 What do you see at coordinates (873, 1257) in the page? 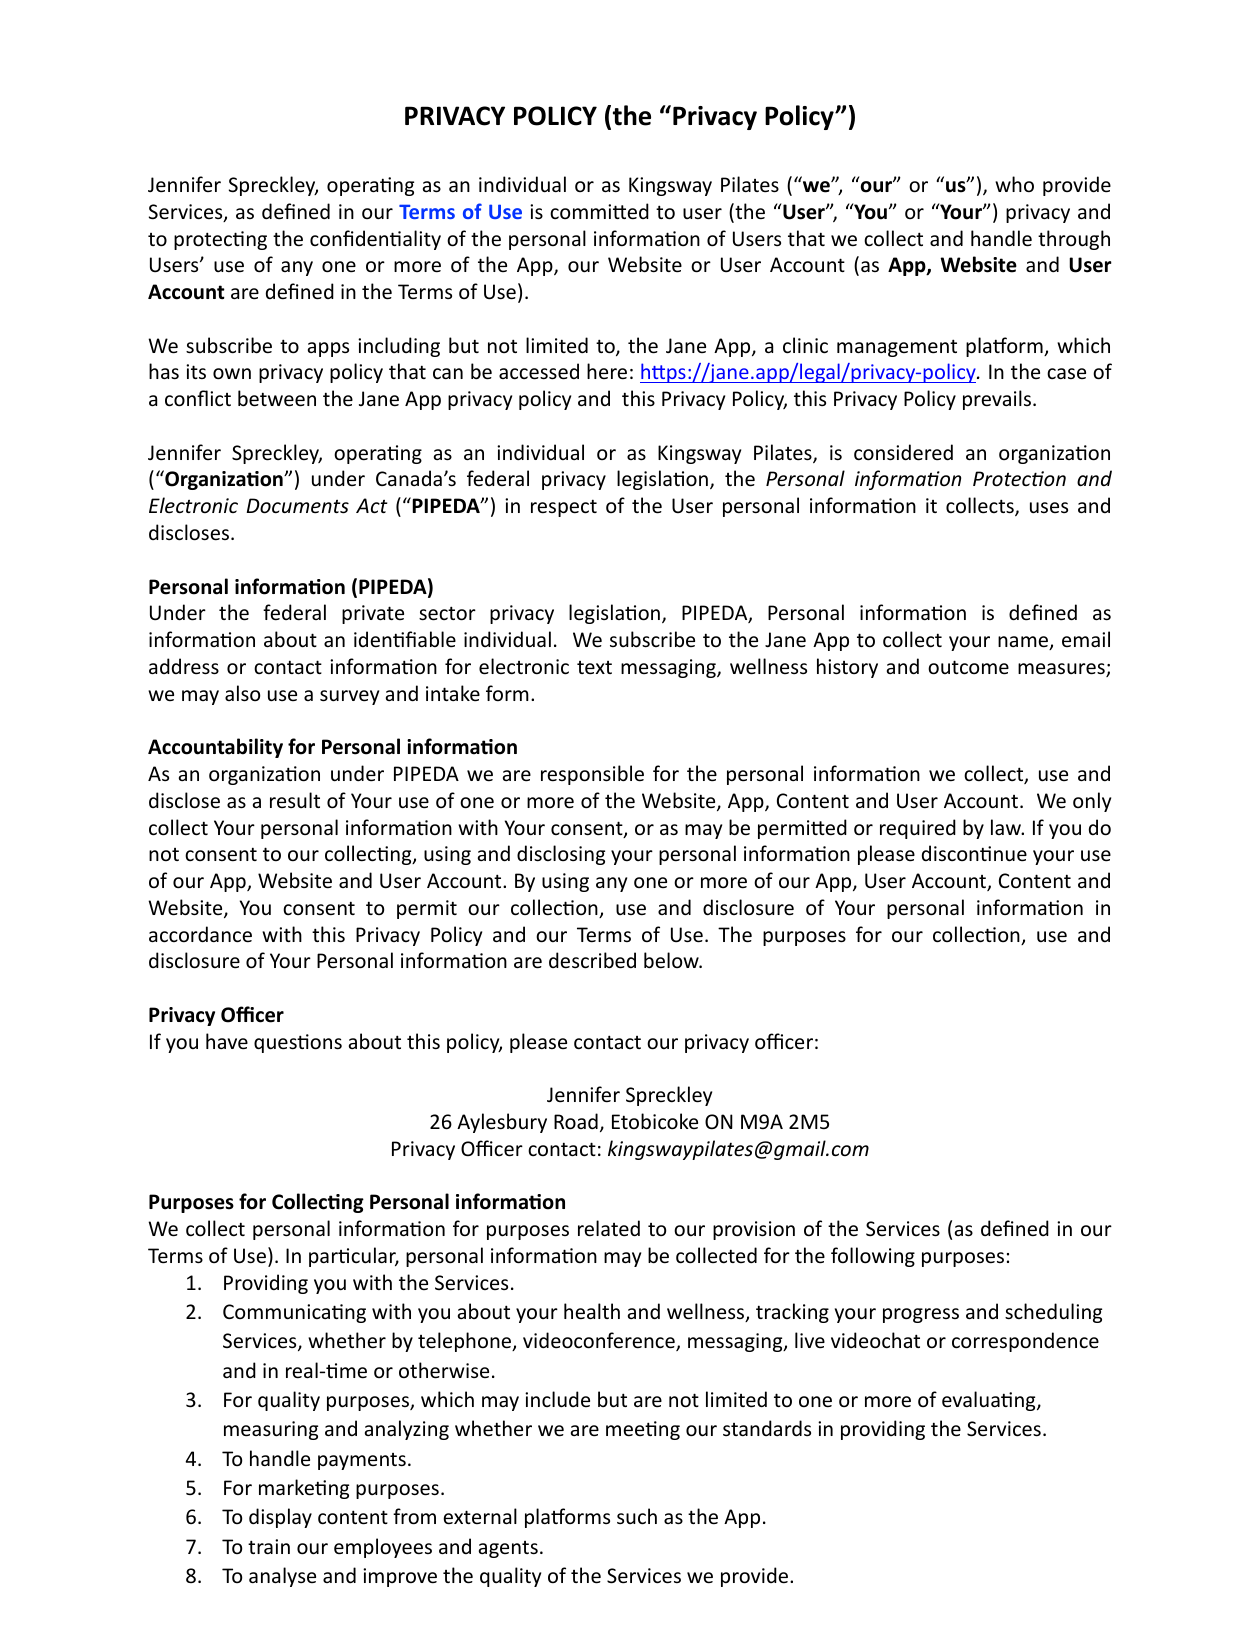
I see `following` at bounding box center [873, 1257].
